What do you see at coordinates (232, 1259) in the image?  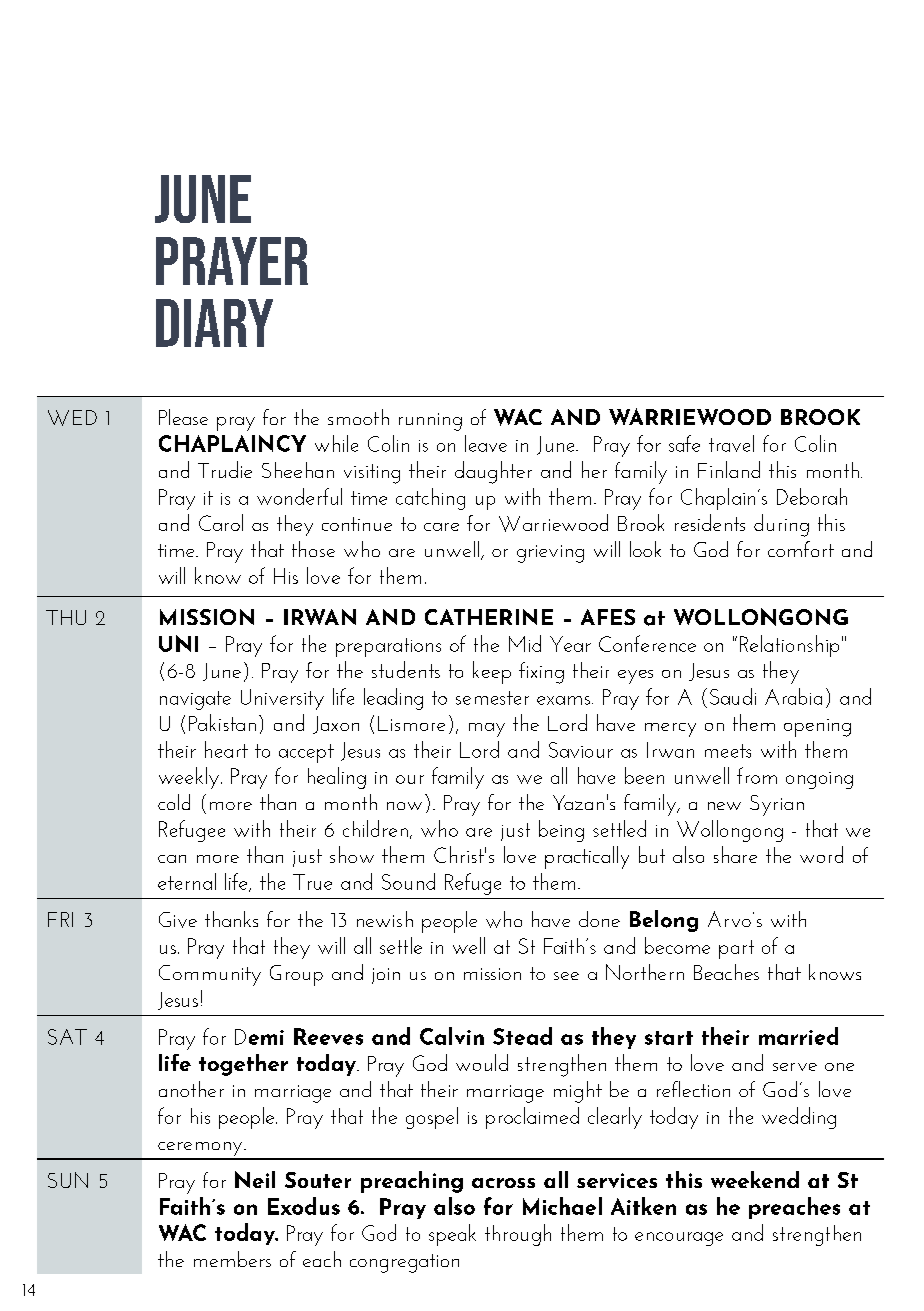 I see `members` at bounding box center [232, 1259].
